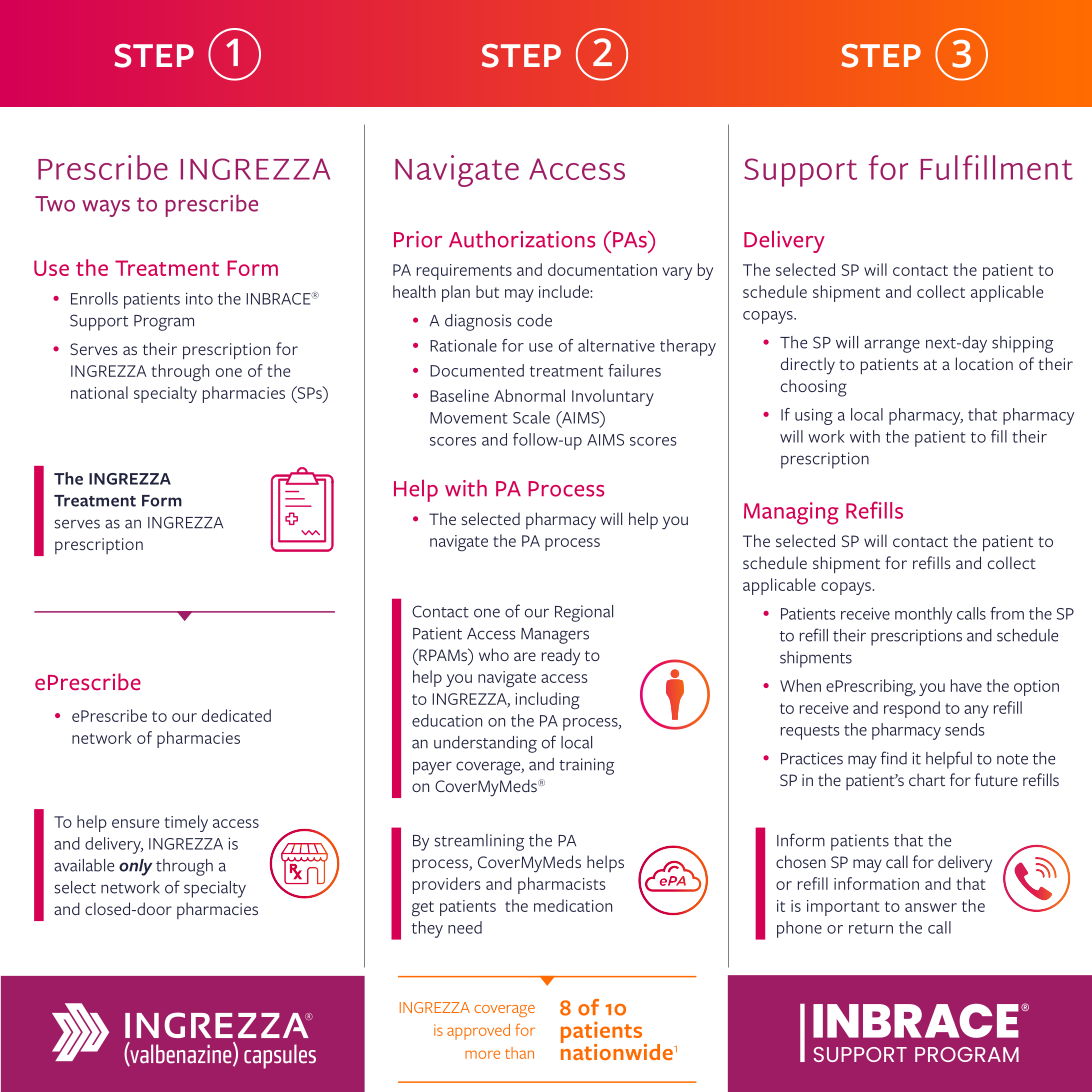 The height and width of the screenshot is (1092, 1092). Describe the element at coordinates (522, 239) in the screenshot. I see `Authorizations` at that location.
